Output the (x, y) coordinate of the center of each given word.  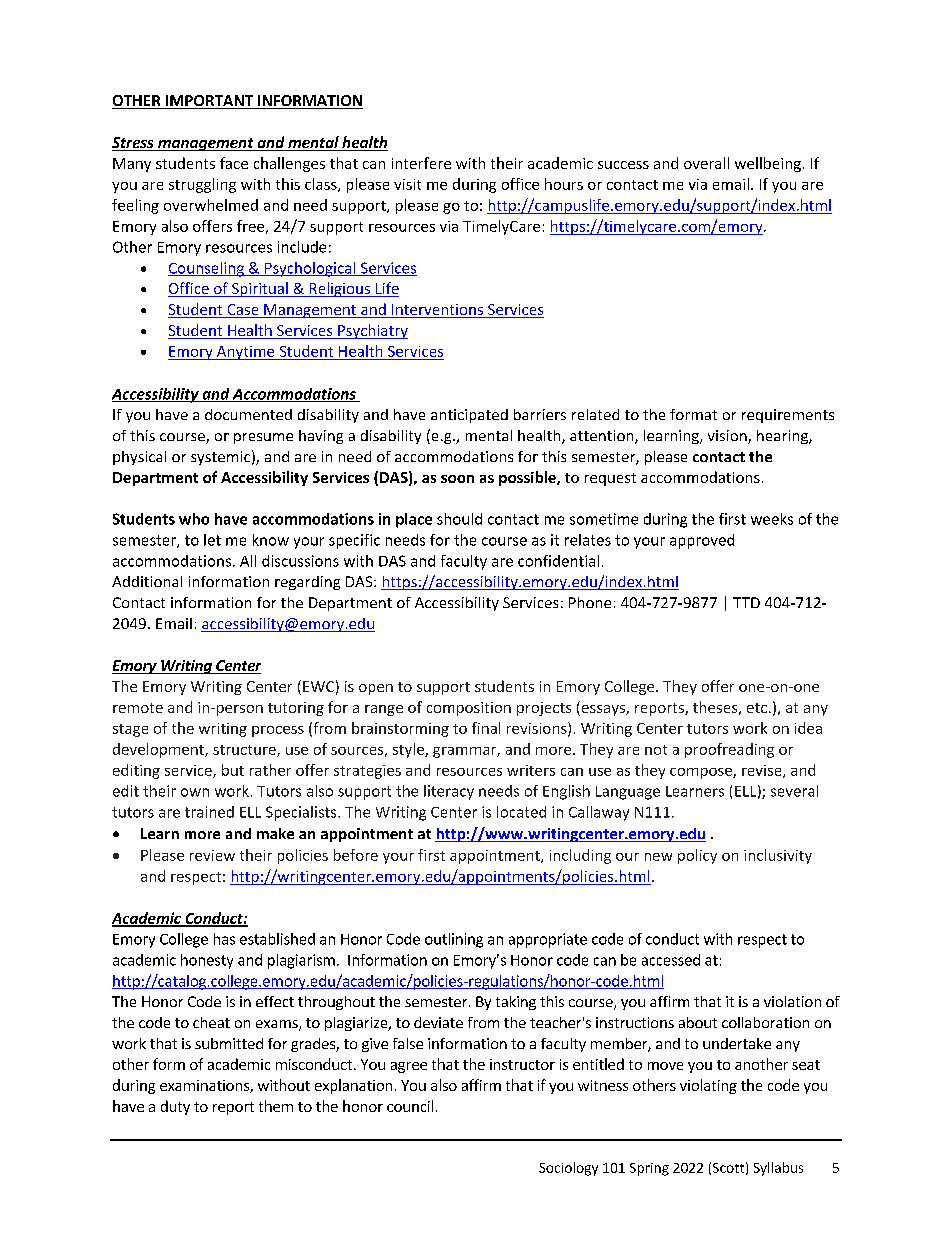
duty (175, 1107)
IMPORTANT (209, 102)
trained (209, 812)
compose (702, 773)
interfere (421, 163)
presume (263, 438)
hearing (783, 437)
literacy (449, 792)
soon (457, 479)
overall (706, 163)
